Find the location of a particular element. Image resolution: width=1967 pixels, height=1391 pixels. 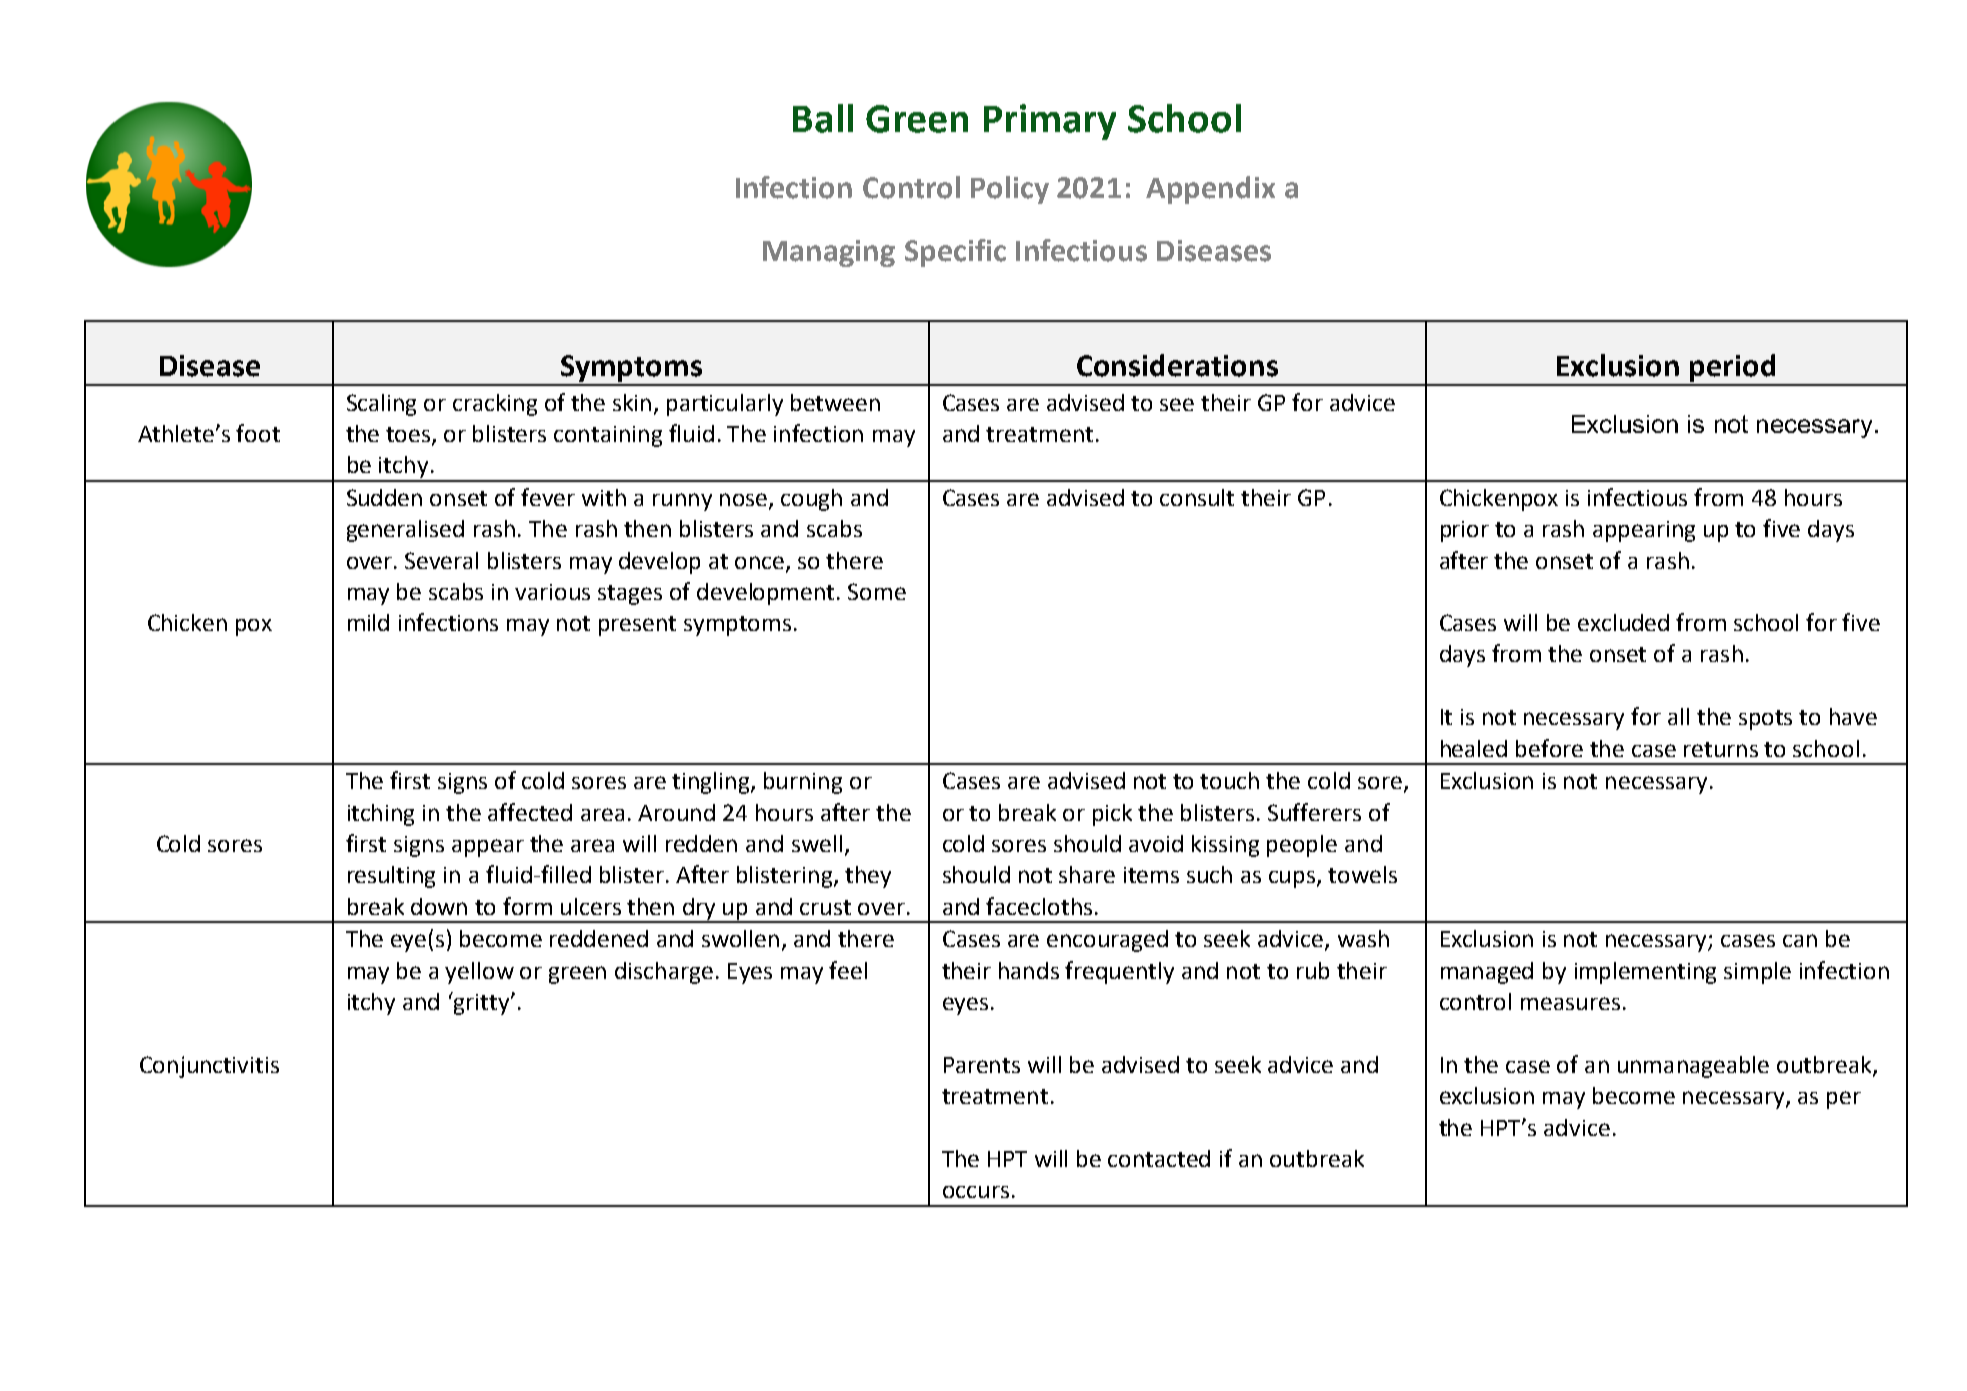

prior is located at coordinates (1465, 531).
